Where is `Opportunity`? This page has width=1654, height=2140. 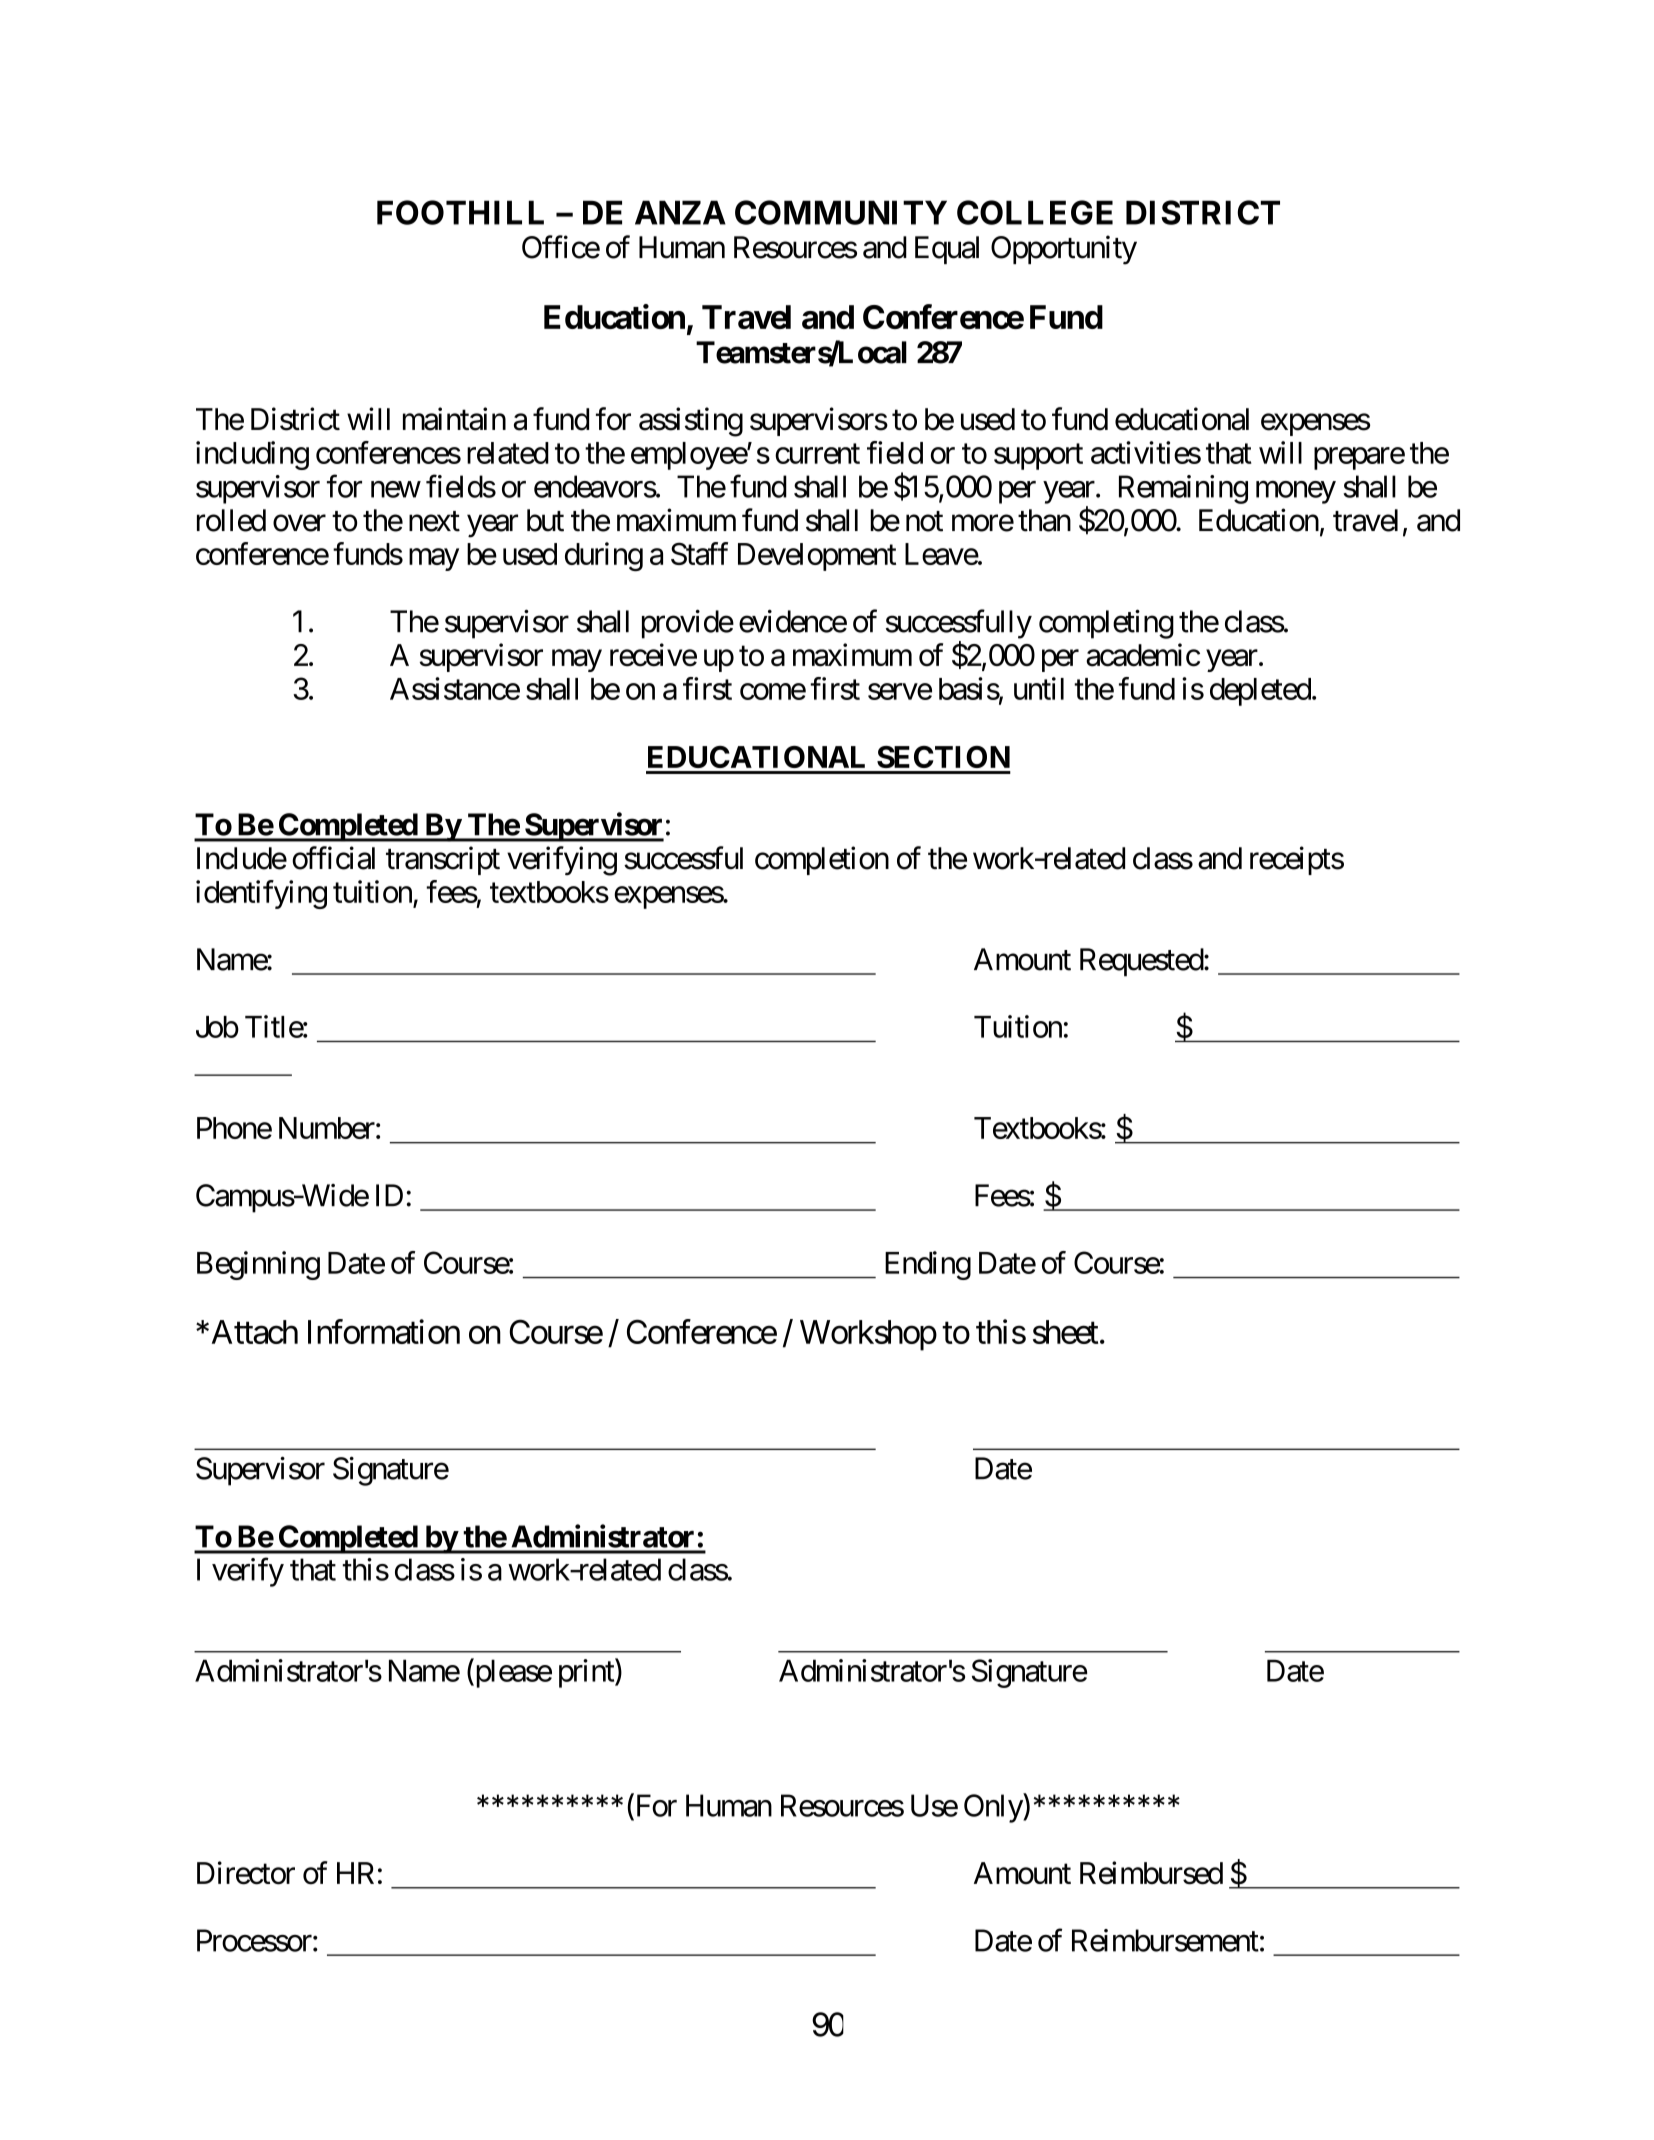
Opportunity is located at coordinates (1064, 250).
